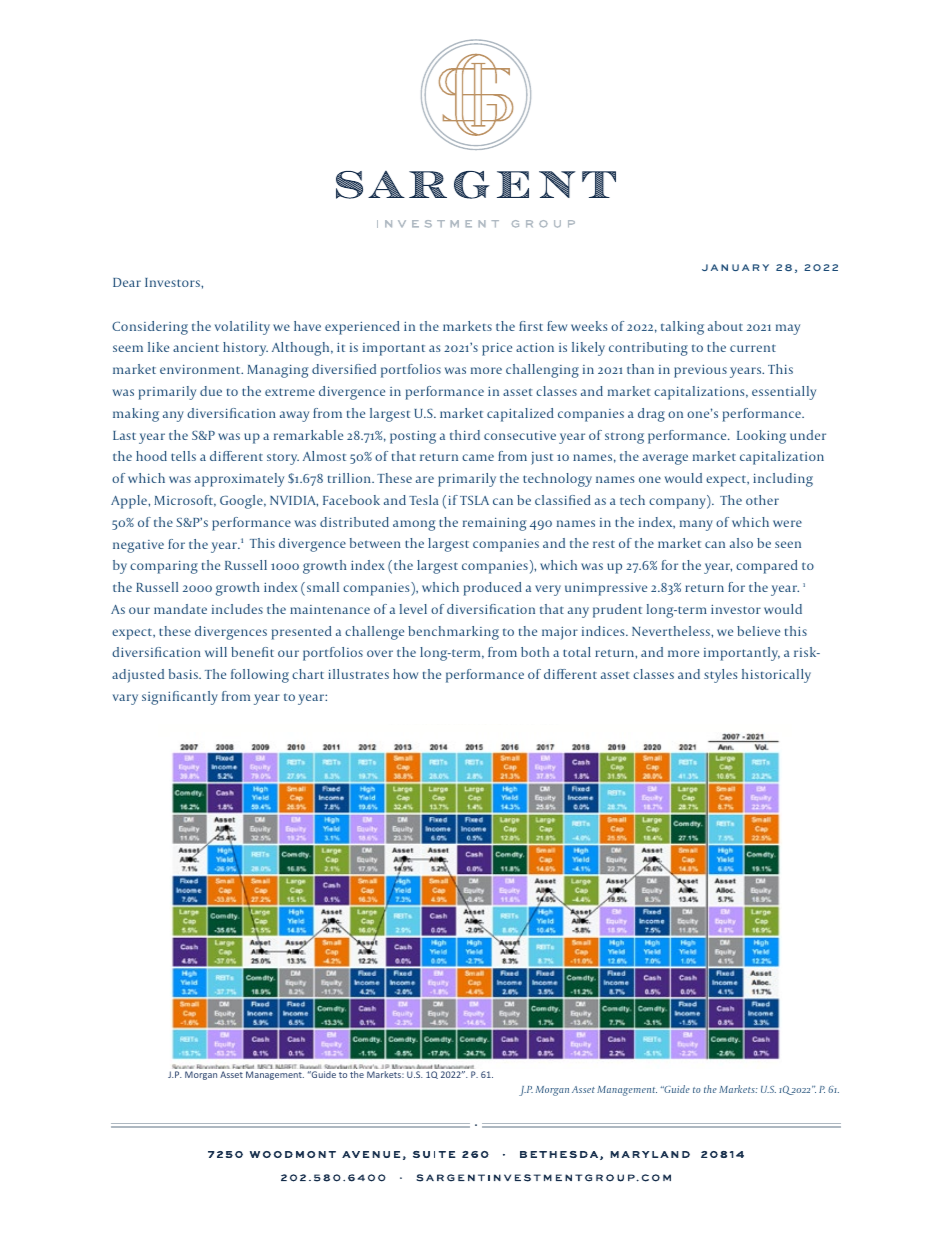  What do you see at coordinates (150, 328) in the screenshot?
I see `Considering` at bounding box center [150, 328].
